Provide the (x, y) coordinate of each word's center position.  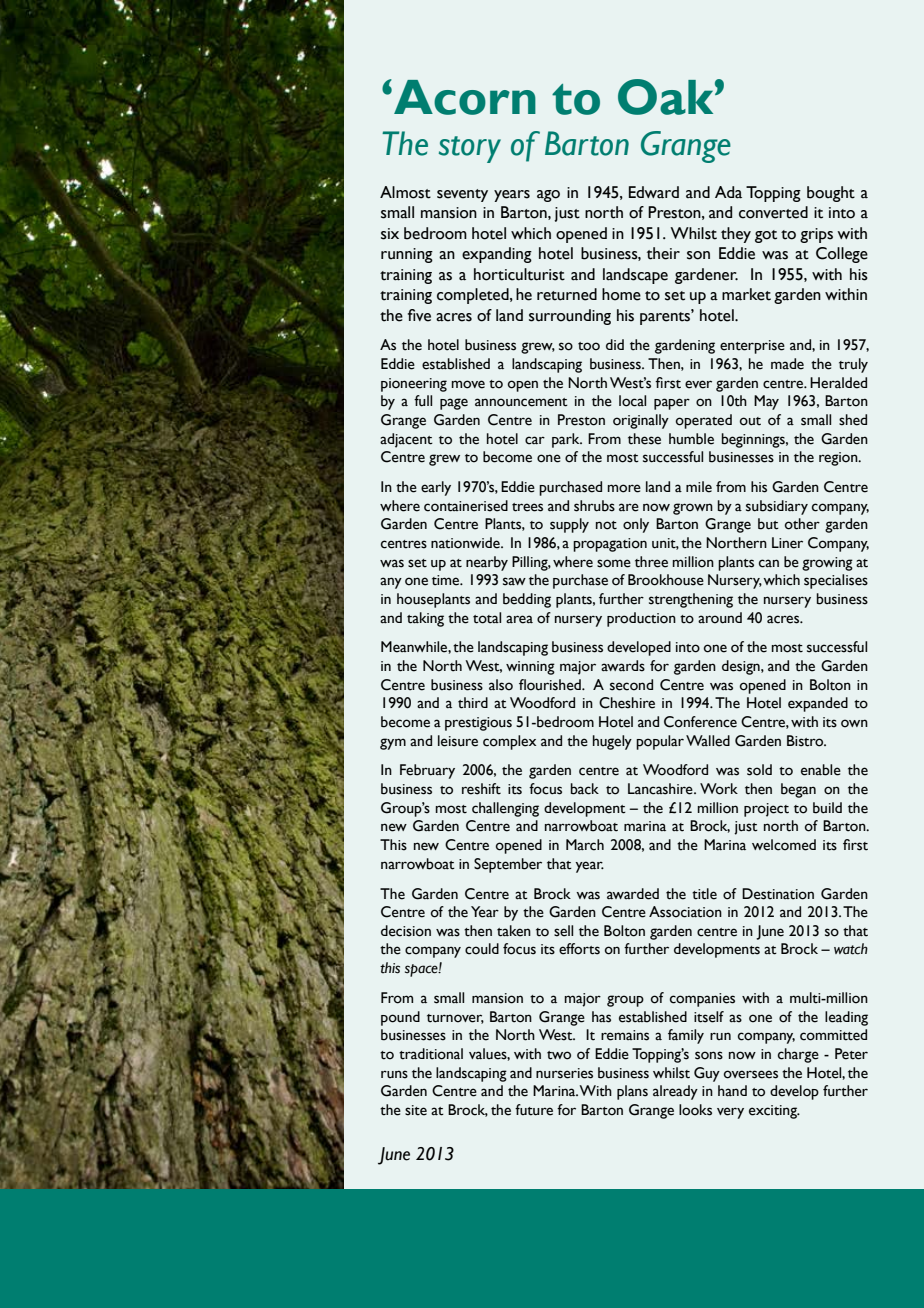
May (766, 402)
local (632, 401)
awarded (633, 894)
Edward (654, 192)
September (508, 865)
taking (425, 619)
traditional (431, 1054)
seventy (462, 195)
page (454, 404)
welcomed (784, 845)
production (641, 619)
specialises (836, 581)
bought (831, 194)
